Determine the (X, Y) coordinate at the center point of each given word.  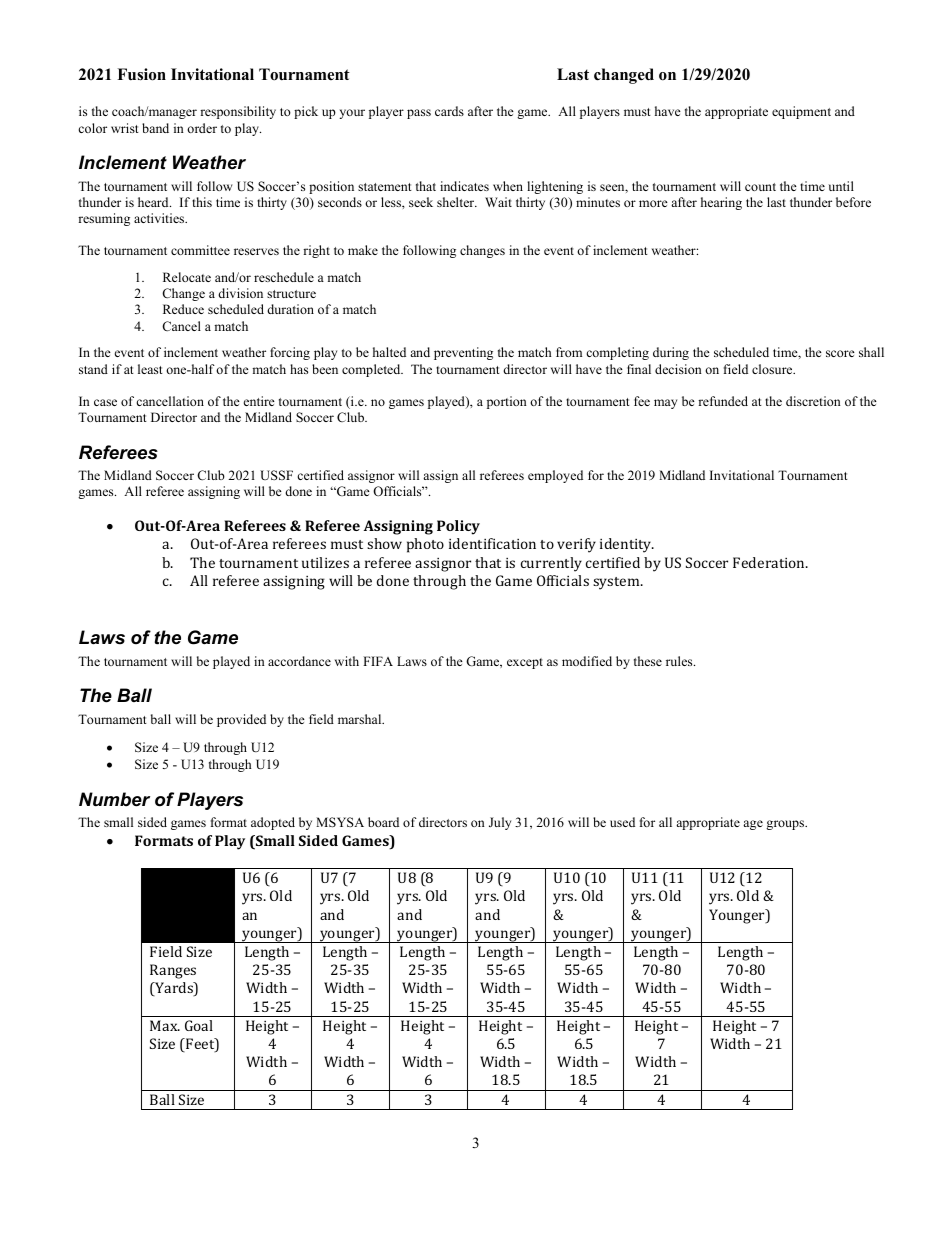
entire (259, 401)
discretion (813, 401)
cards (449, 111)
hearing (721, 203)
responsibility (238, 112)
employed (555, 476)
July (500, 823)
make (363, 250)
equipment (801, 112)
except (525, 663)
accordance (299, 661)
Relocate (187, 277)
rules (680, 661)
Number (114, 799)
